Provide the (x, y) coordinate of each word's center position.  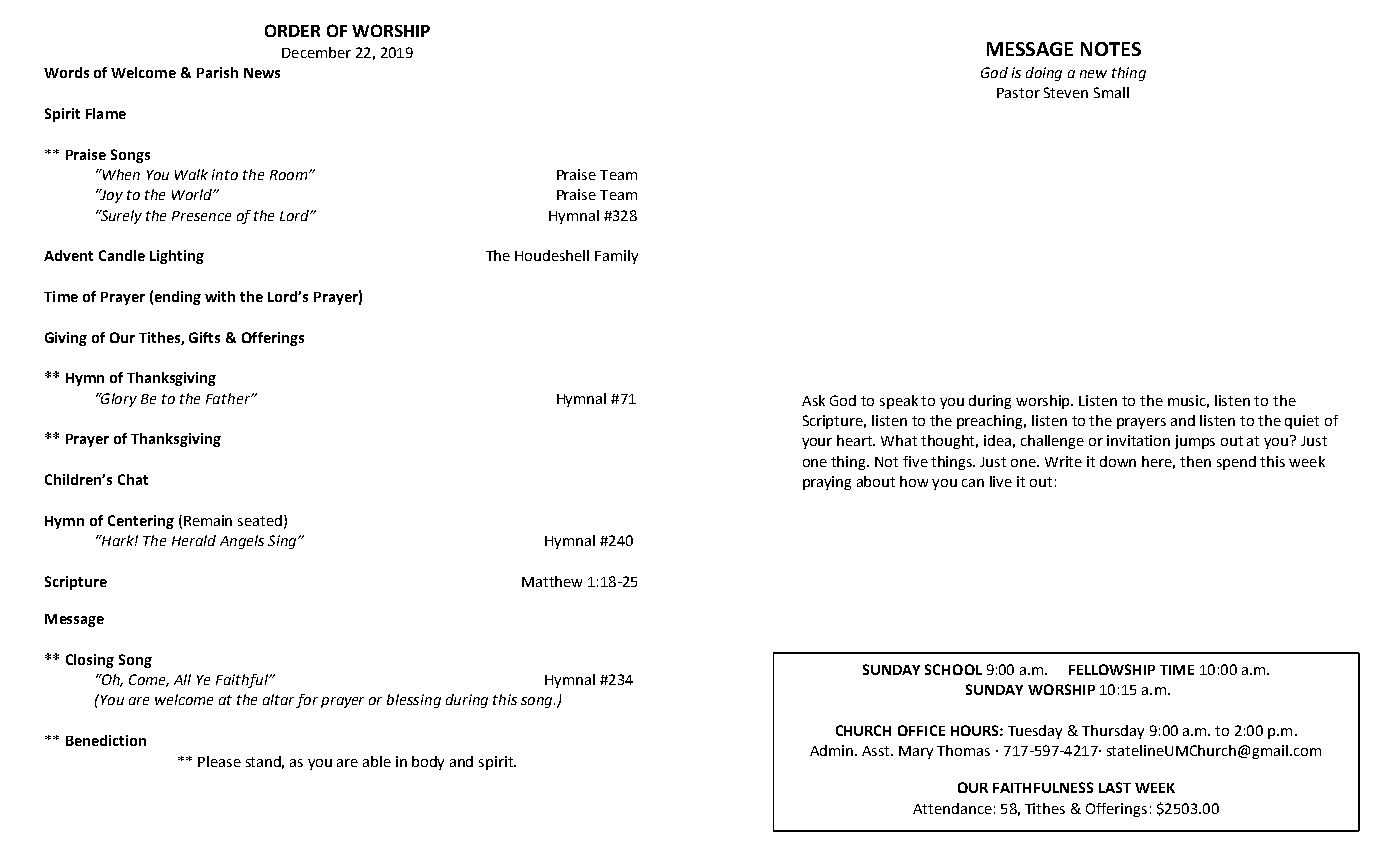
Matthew (552, 581)
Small (1111, 92)
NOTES (1111, 49)
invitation (1138, 440)
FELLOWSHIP (1112, 669)
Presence (201, 216)
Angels (242, 542)
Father (229, 398)
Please (219, 761)
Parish (217, 72)
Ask (813, 400)
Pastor (1018, 93)
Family (616, 257)
